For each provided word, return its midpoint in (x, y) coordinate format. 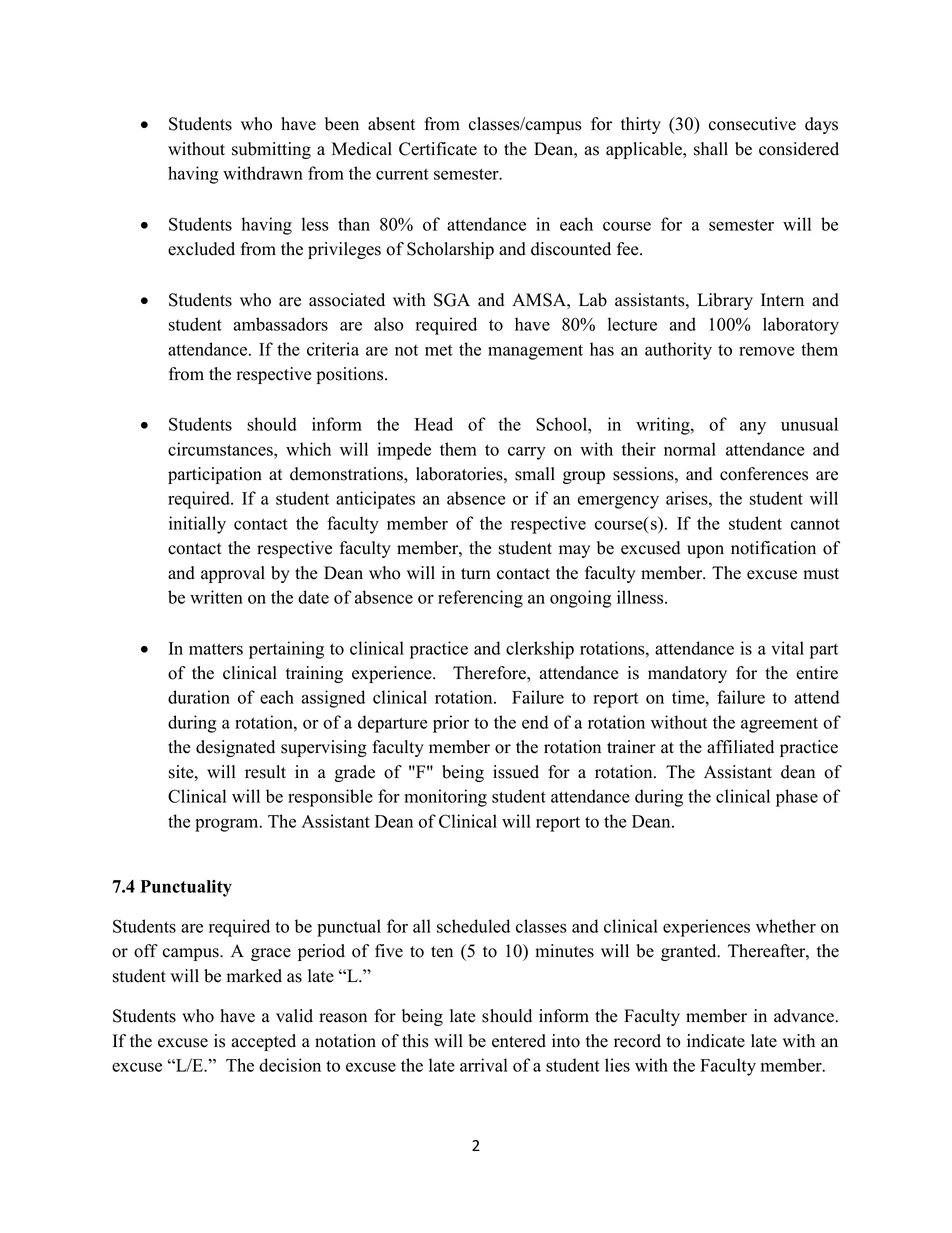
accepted (264, 1042)
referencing (480, 599)
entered (519, 1041)
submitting (271, 150)
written (216, 597)
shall (711, 149)
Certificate (438, 149)
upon (705, 551)
